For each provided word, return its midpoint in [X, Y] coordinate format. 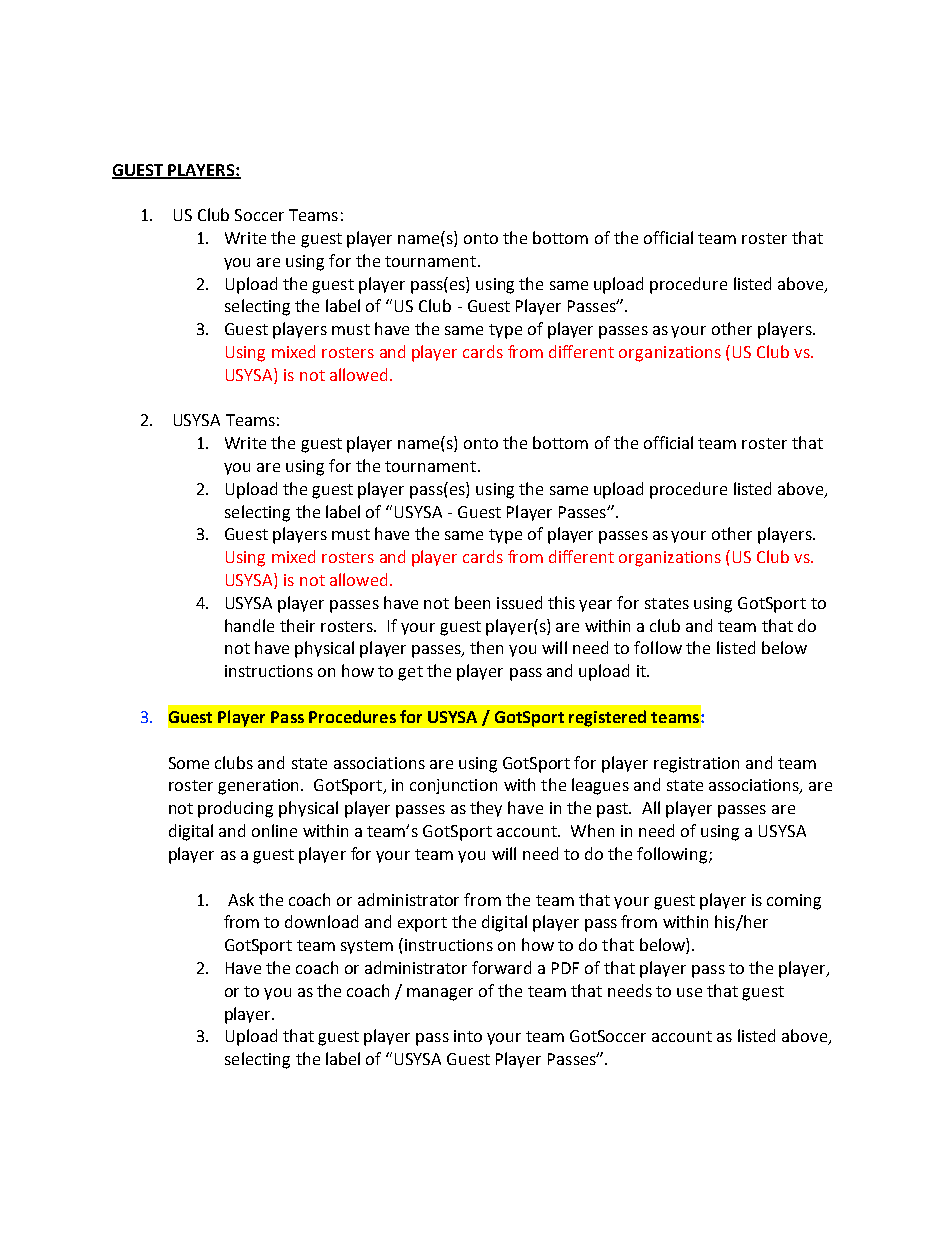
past [613, 810]
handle [249, 625]
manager [440, 994]
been [472, 602]
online [274, 830]
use [689, 992]
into [468, 1036]
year [595, 606]
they [486, 809]
